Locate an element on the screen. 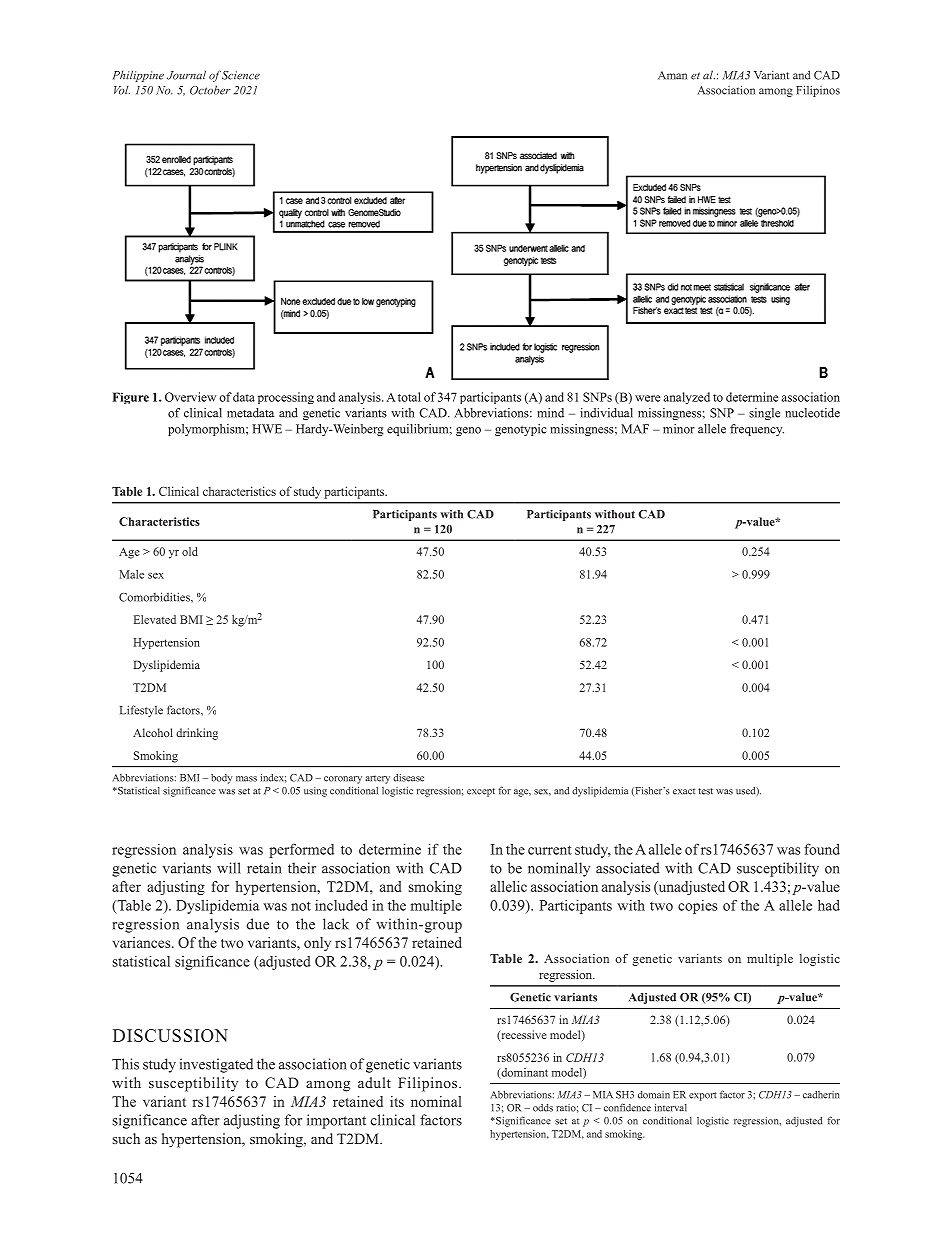 This screenshot has height=1233, width=952. Overview is located at coordinates (190, 397).
